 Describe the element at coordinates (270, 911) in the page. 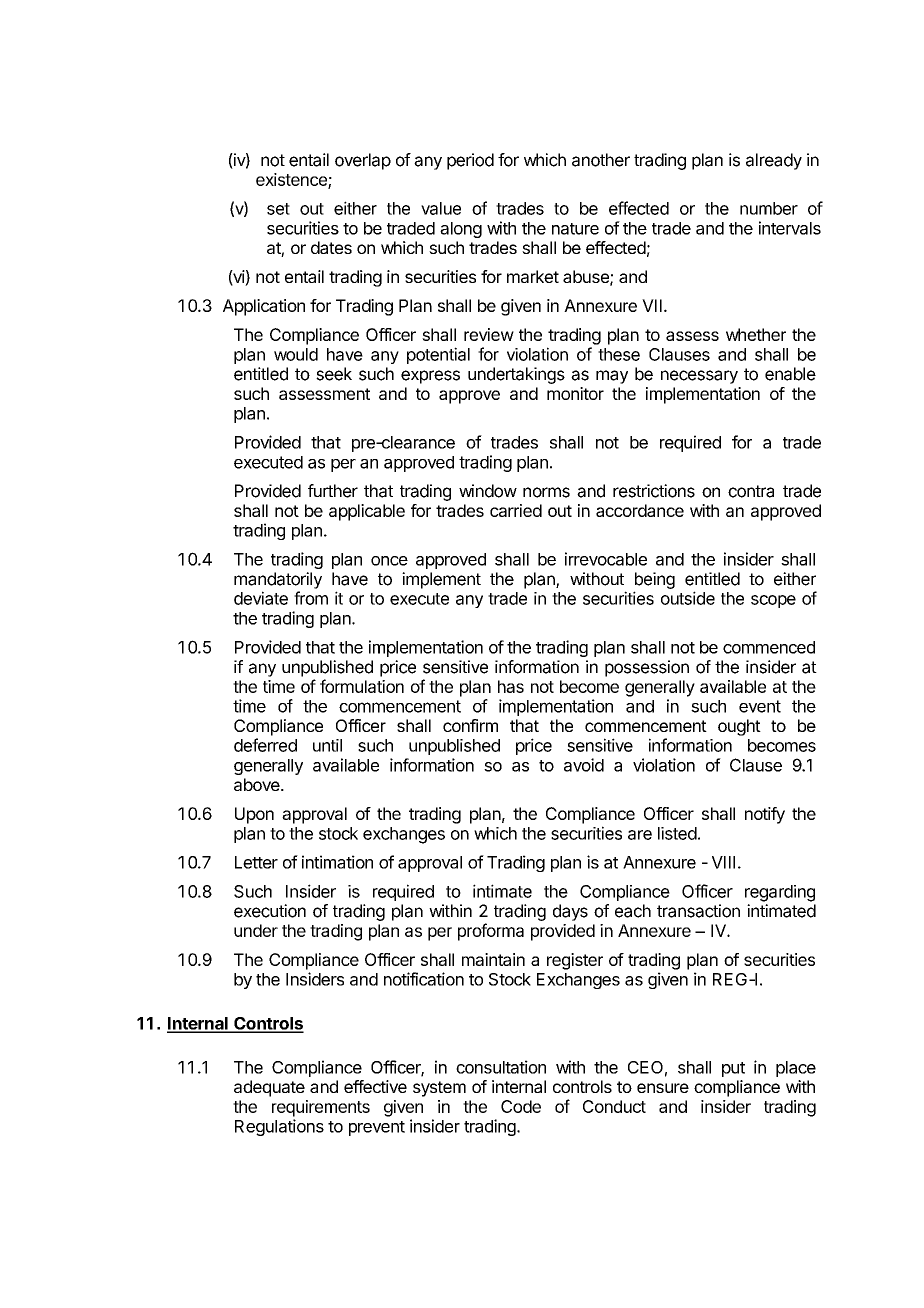

I see `execution` at that location.
